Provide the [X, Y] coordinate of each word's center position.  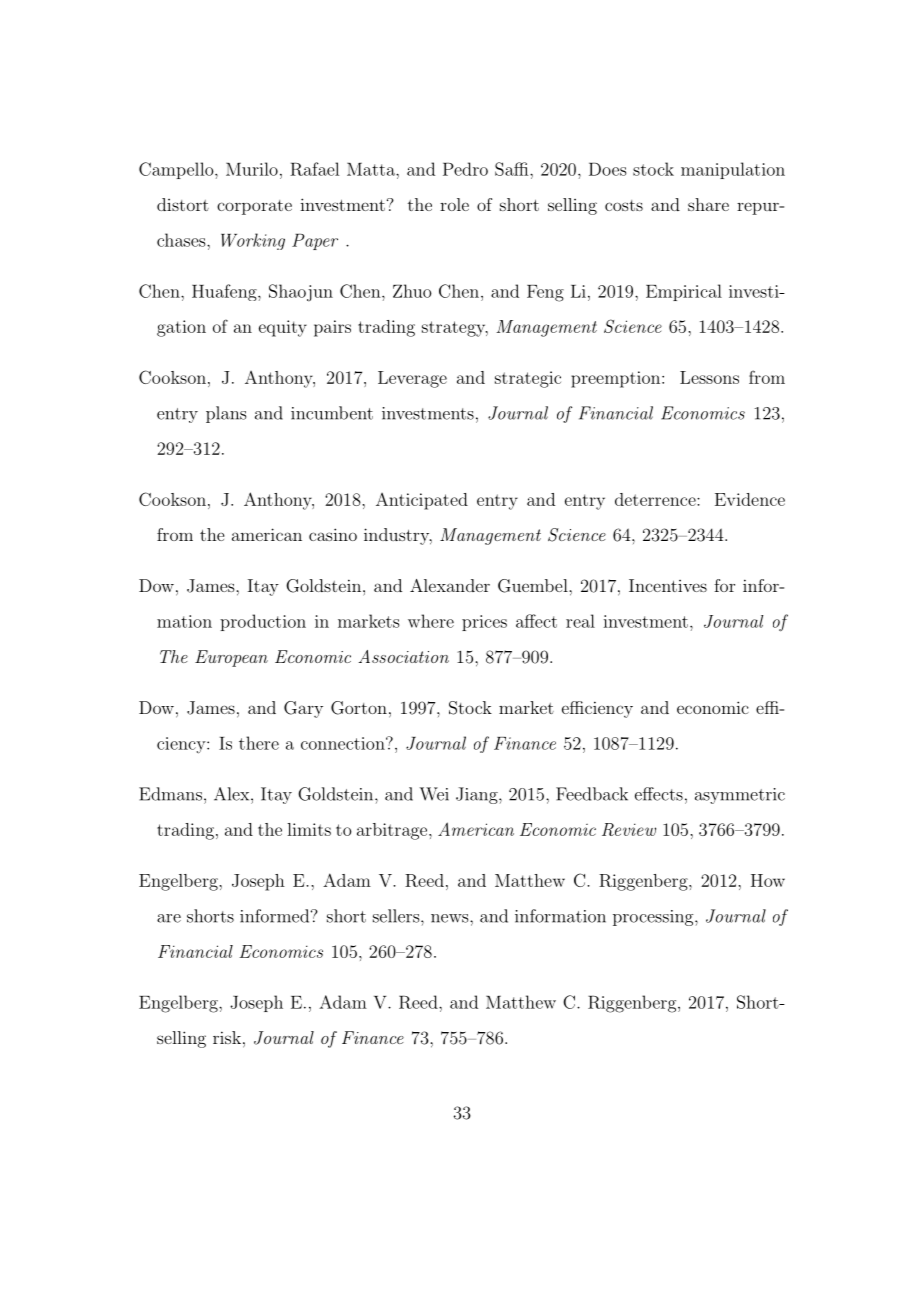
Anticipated [422, 501]
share [708, 204]
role [454, 204]
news [451, 918]
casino [333, 534]
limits [309, 829]
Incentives [668, 585]
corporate [254, 207]
